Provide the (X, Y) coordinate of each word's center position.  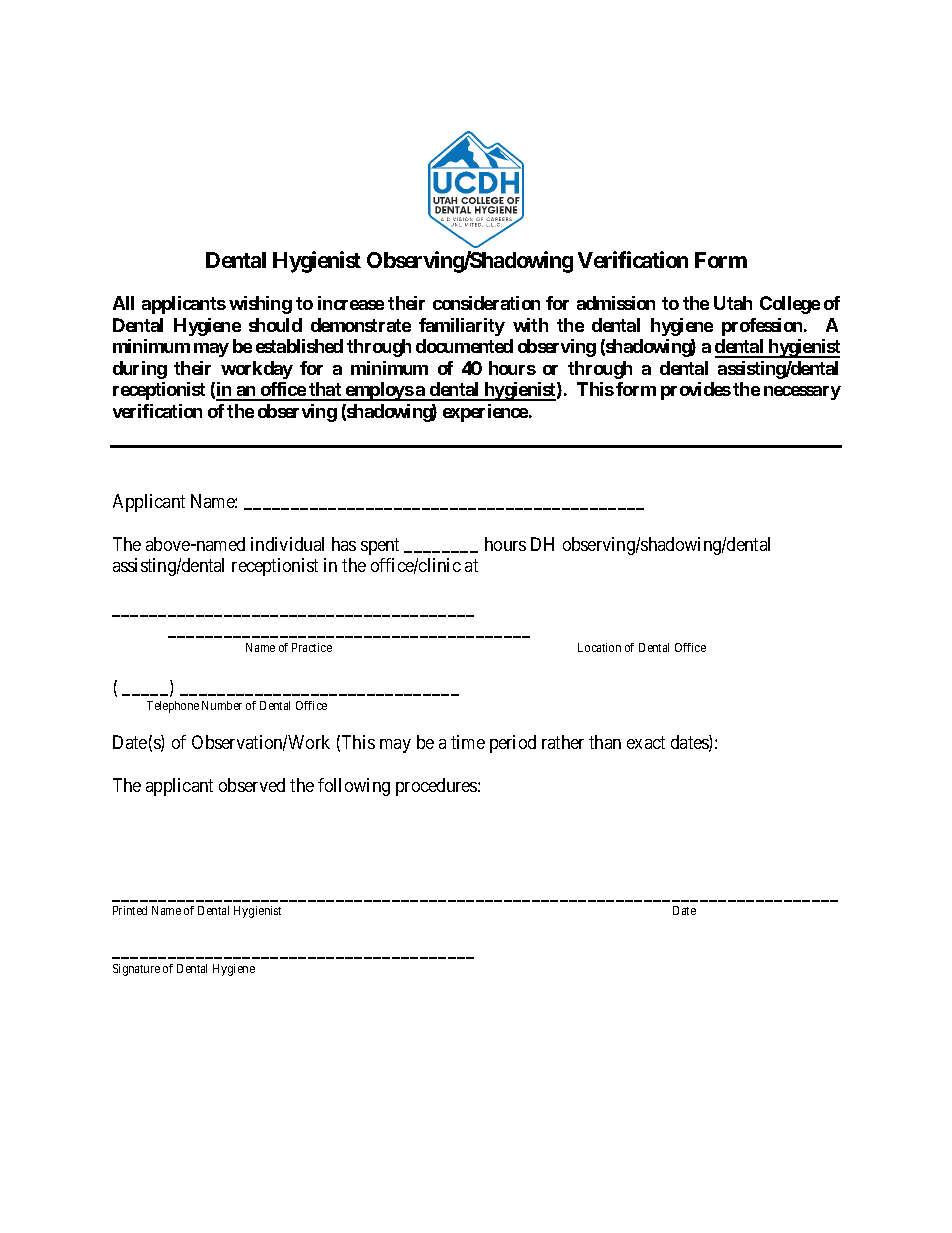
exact (646, 742)
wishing (260, 305)
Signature (136, 970)
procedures (437, 787)
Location (599, 647)
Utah (733, 303)
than (605, 742)
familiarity (462, 327)
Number (222, 705)
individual (287, 544)
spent (380, 546)
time (468, 742)
